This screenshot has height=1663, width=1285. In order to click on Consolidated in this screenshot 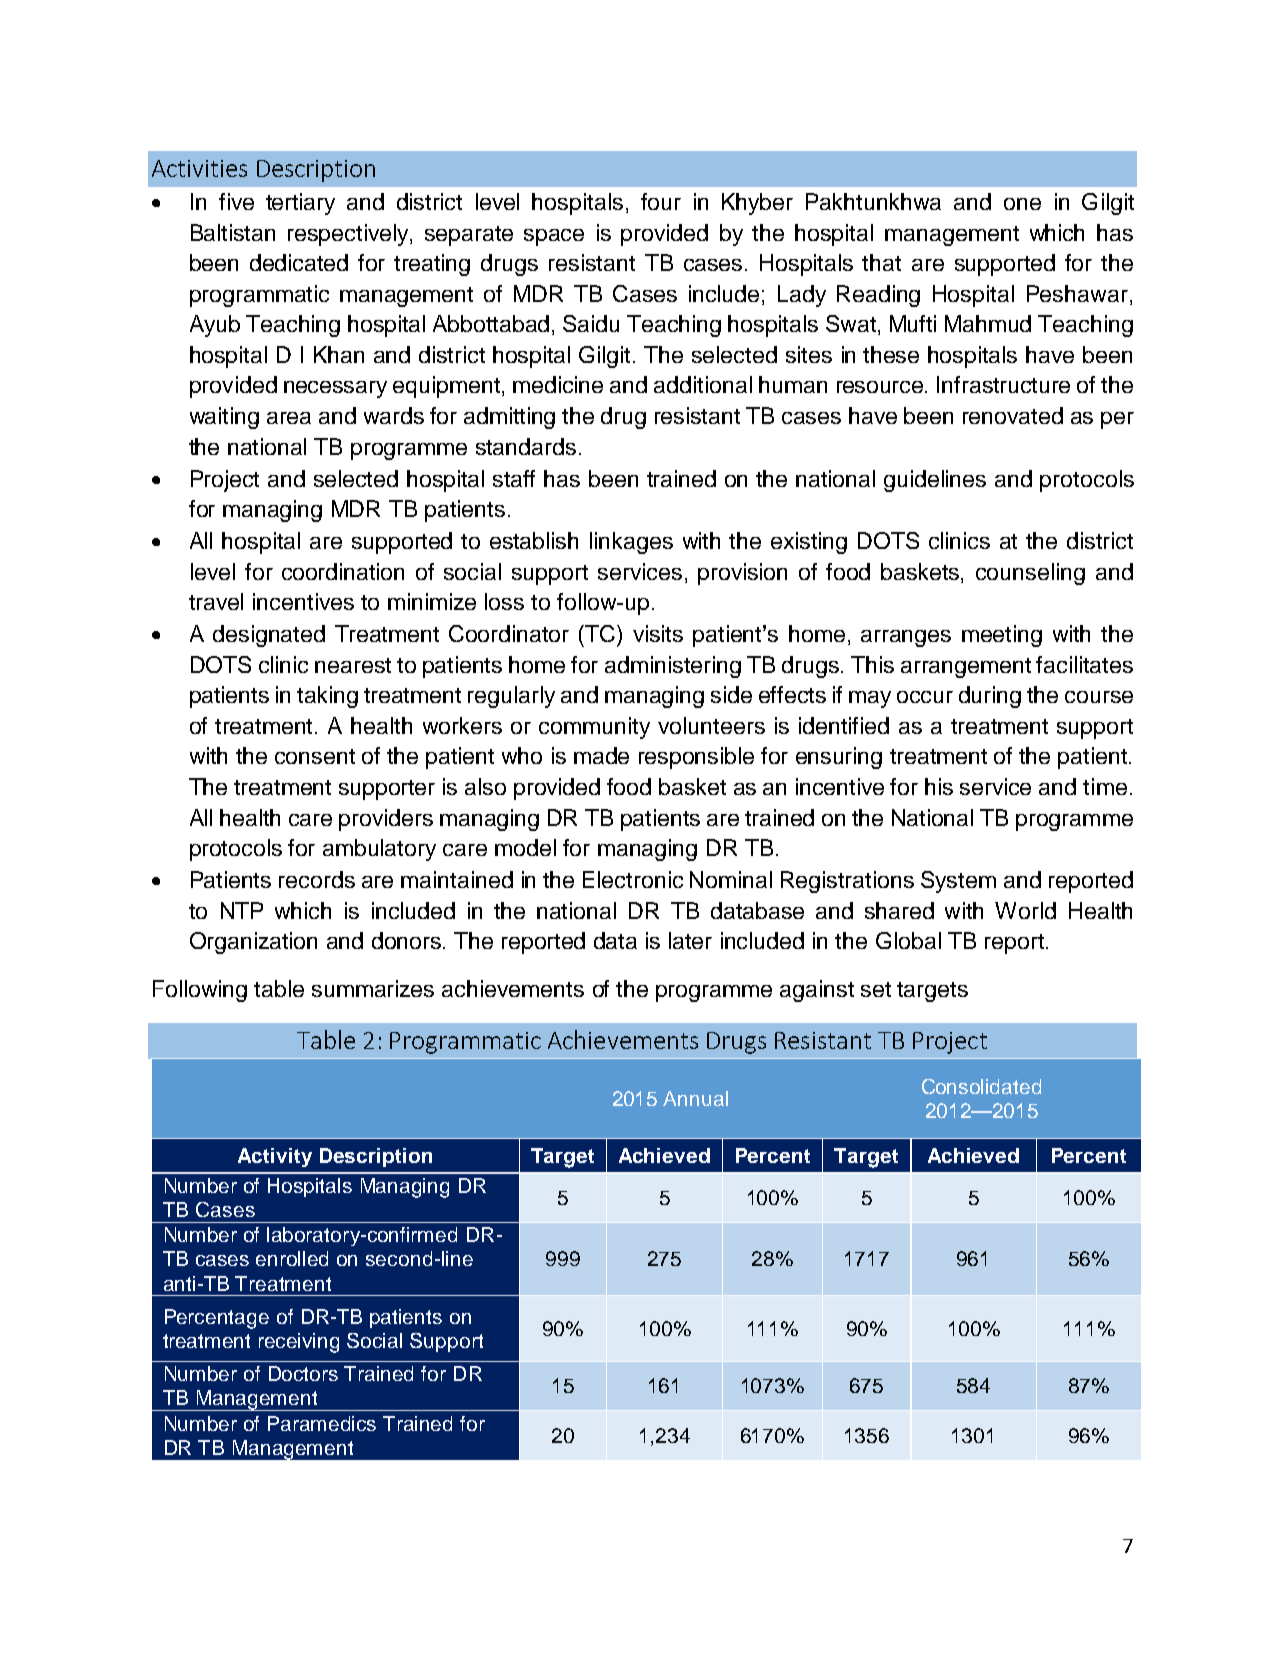, I will do `click(981, 1086)`.
